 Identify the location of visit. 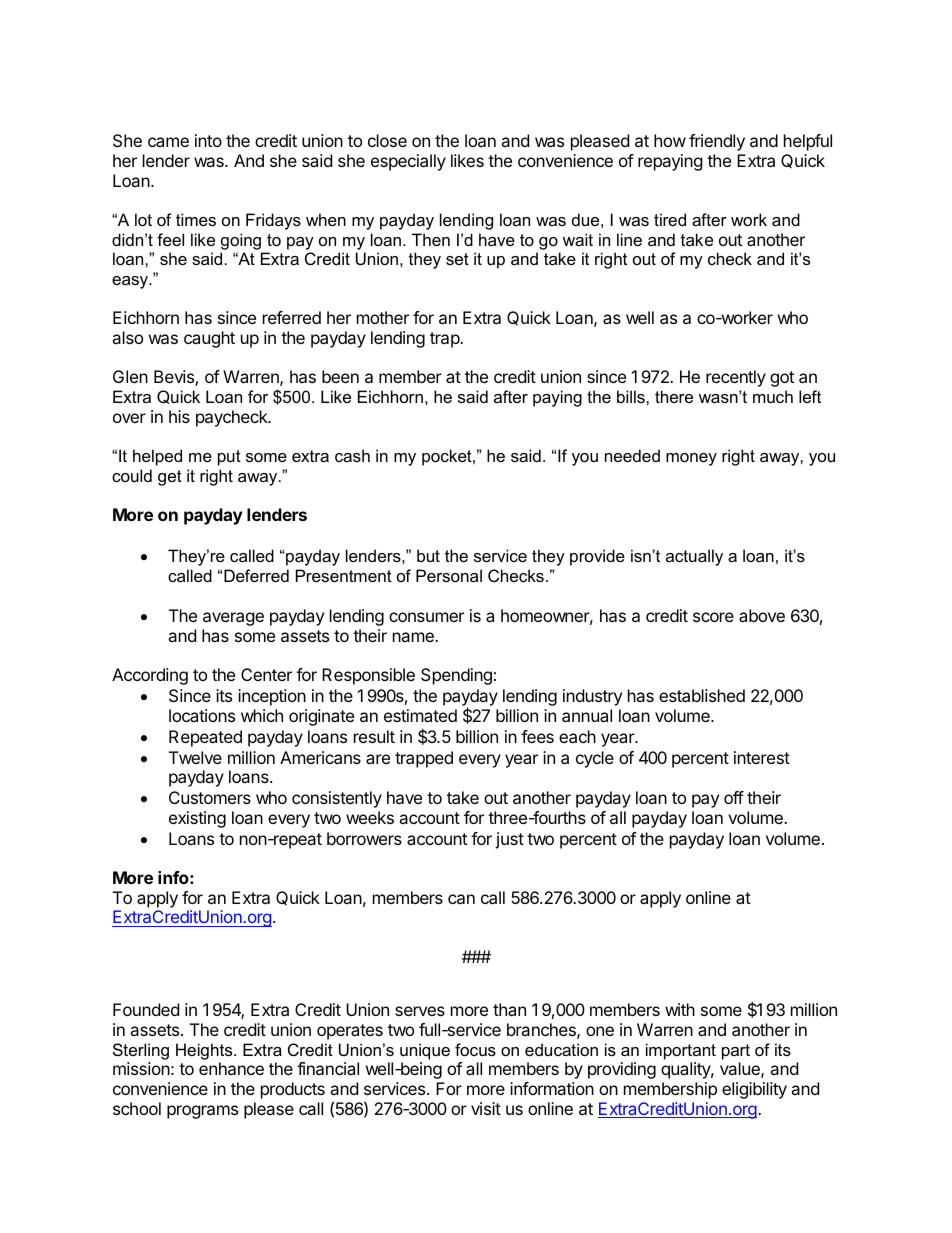
(486, 1108).
